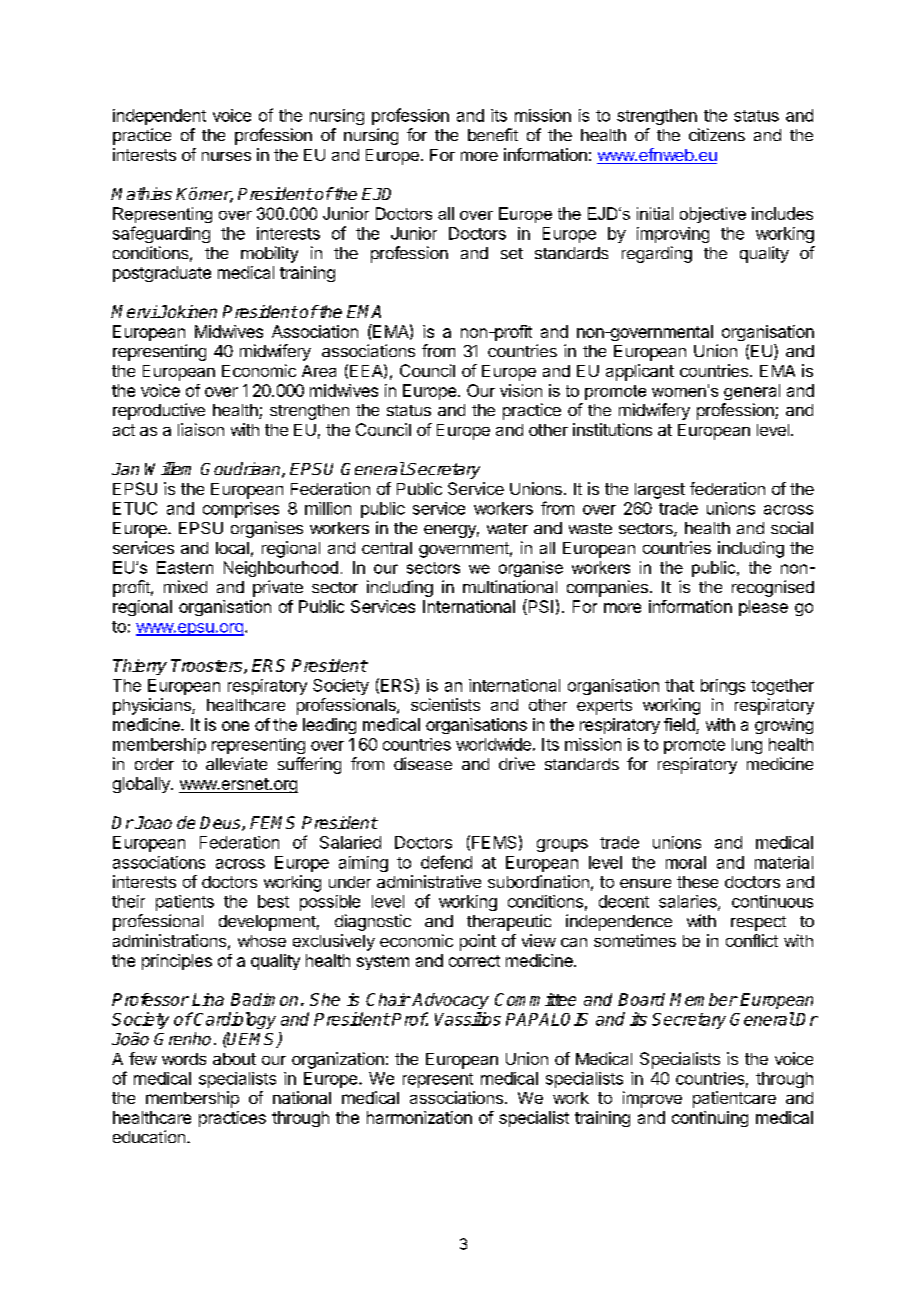  I want to click on words, so click(184, 1059).
